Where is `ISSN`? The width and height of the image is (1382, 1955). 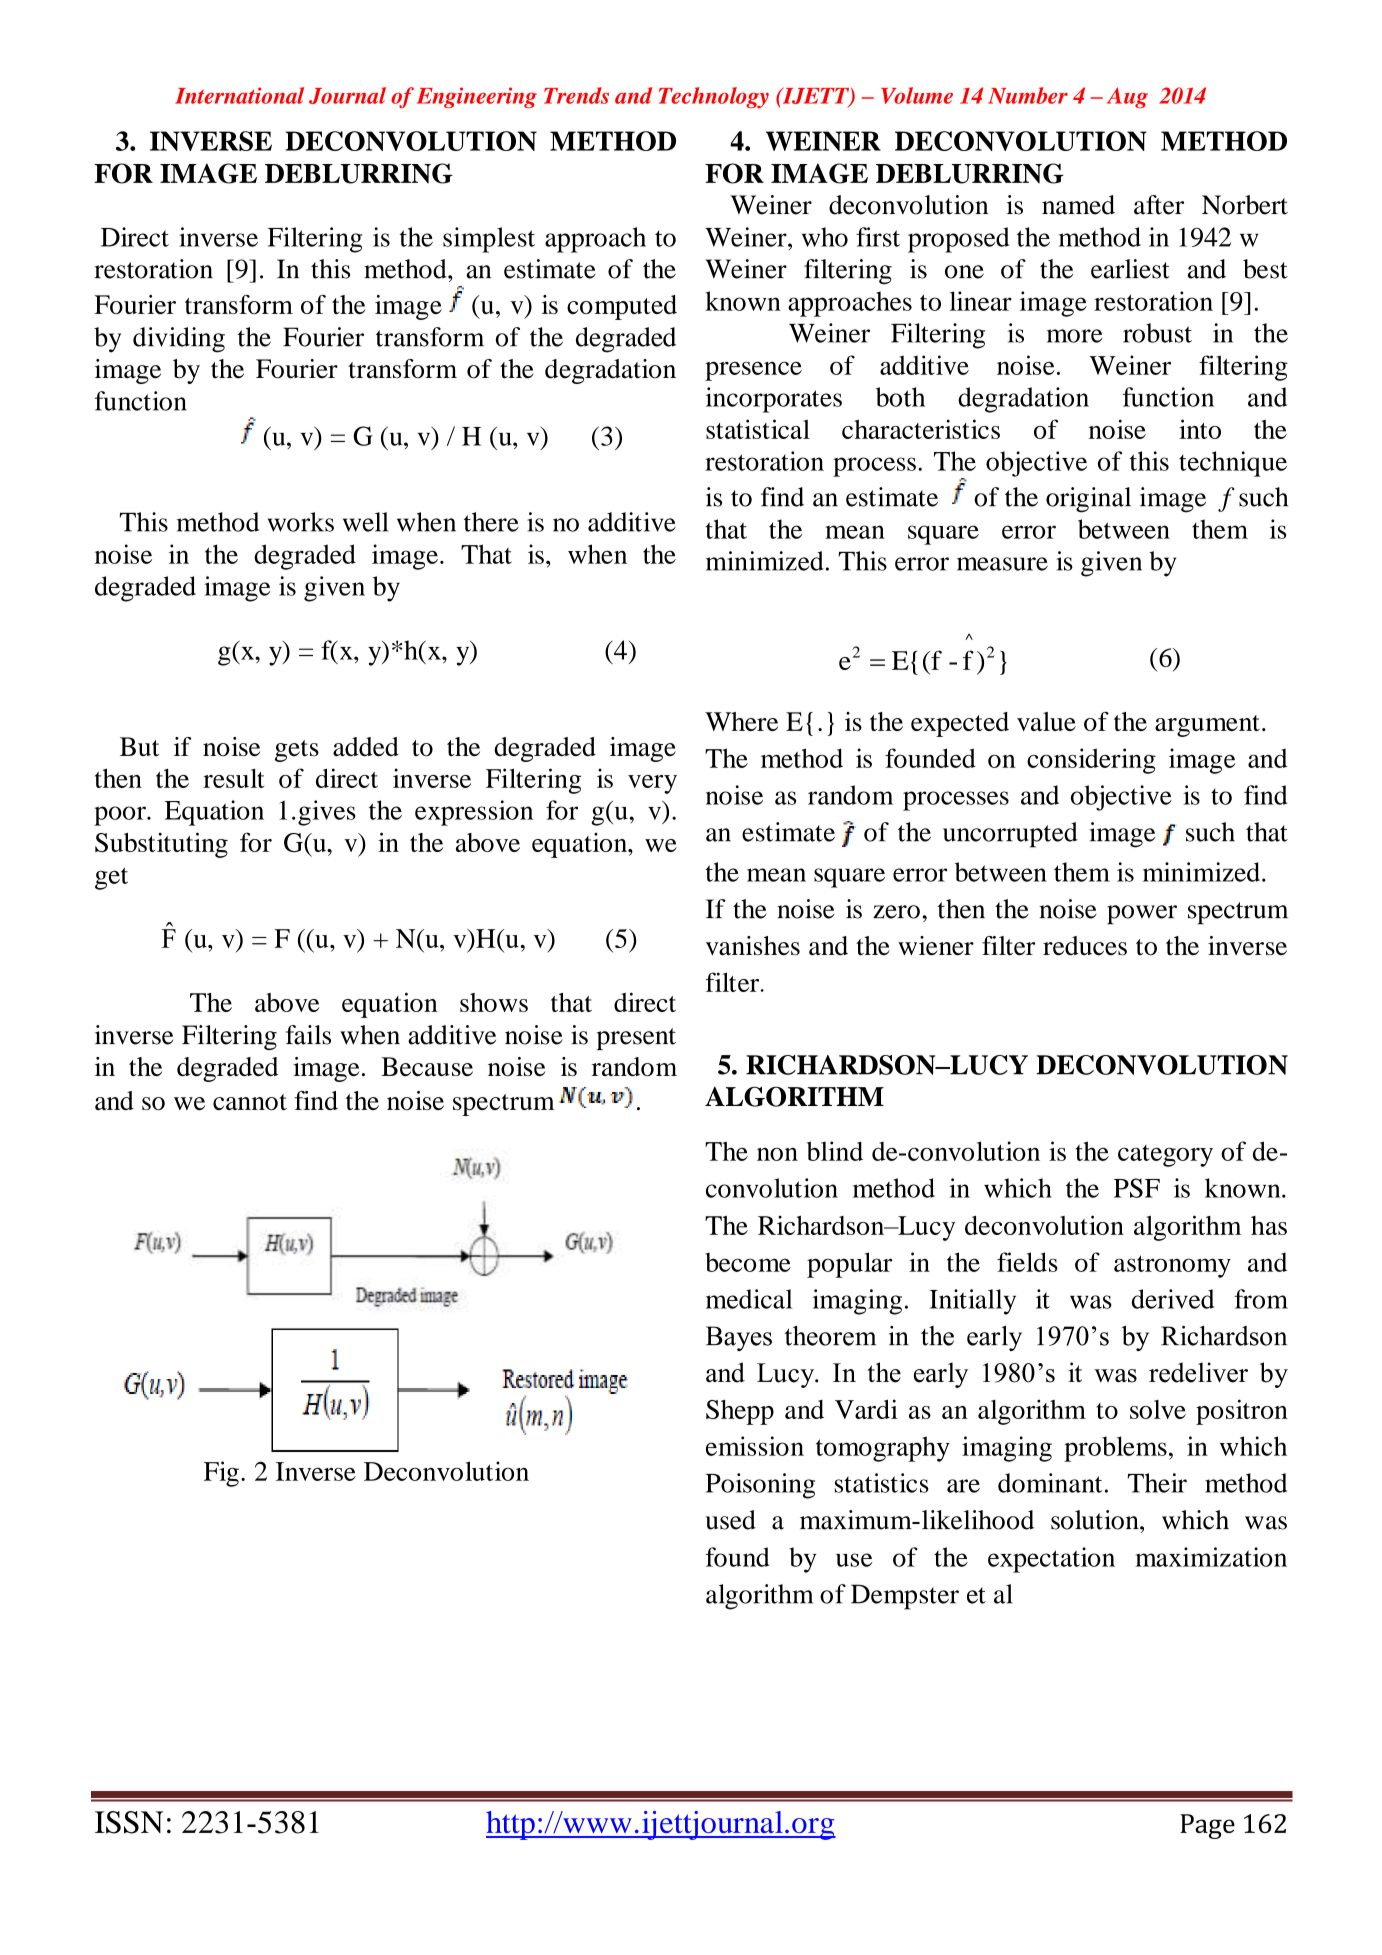 ISSN is located at coordinates (129, 1822).
